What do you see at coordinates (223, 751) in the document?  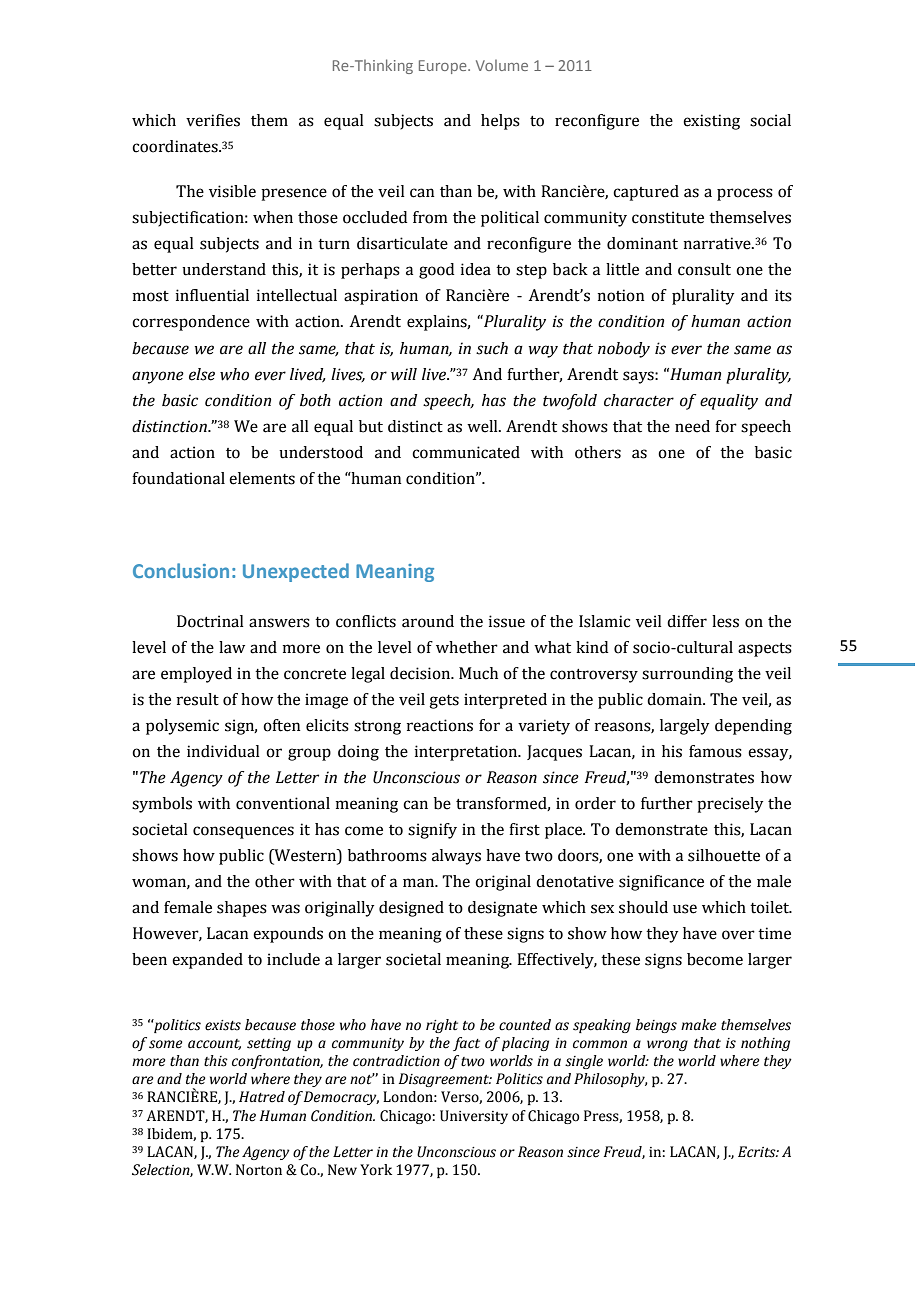 I see `individual` at bounding box center [223, 751].
